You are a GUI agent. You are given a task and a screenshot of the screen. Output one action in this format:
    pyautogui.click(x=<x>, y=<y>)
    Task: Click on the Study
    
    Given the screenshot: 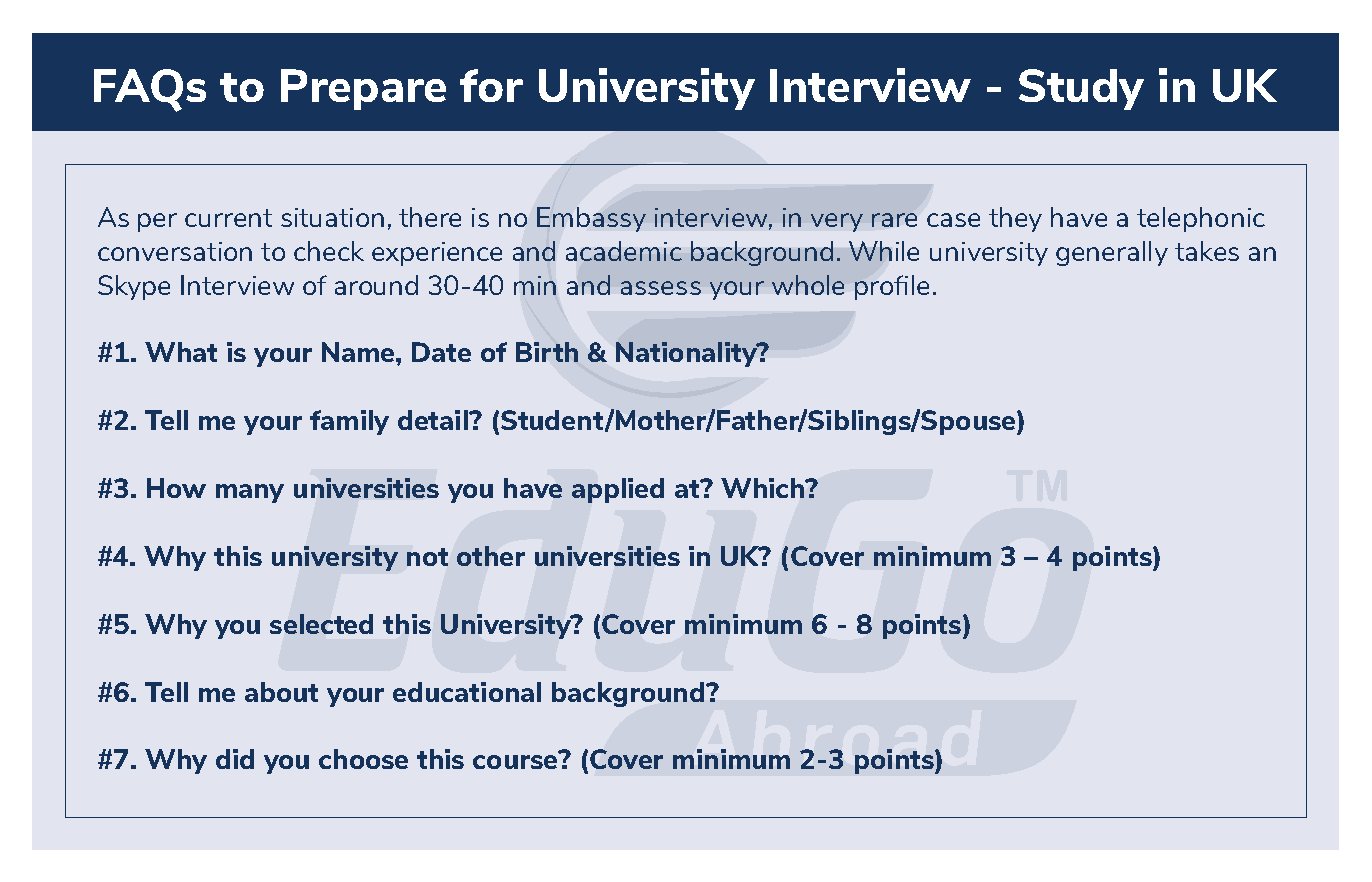 What is the action you would take?
    pyautogui.click(x=1081, y=89)
